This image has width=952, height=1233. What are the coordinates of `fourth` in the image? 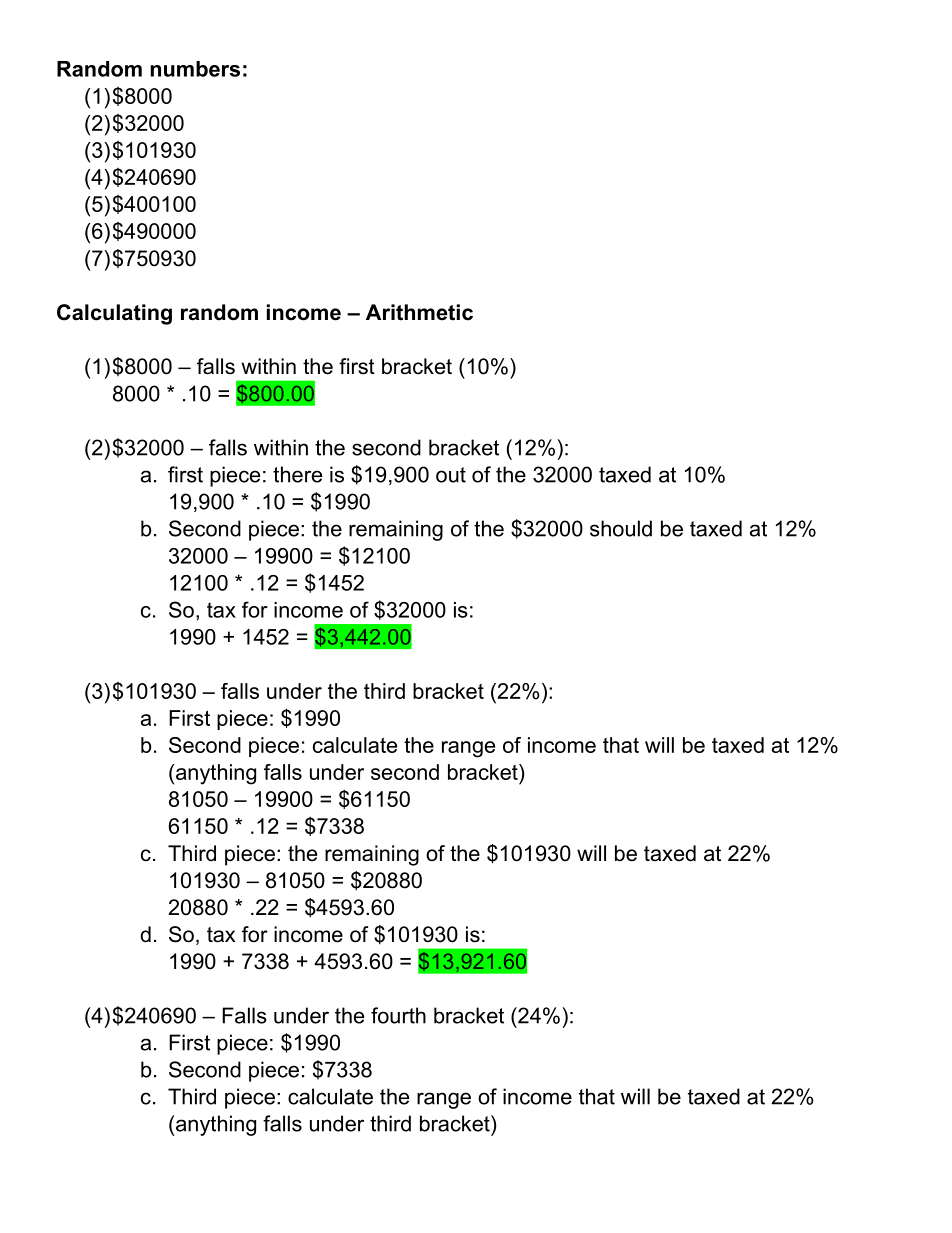 It's located at (398, 1015).
